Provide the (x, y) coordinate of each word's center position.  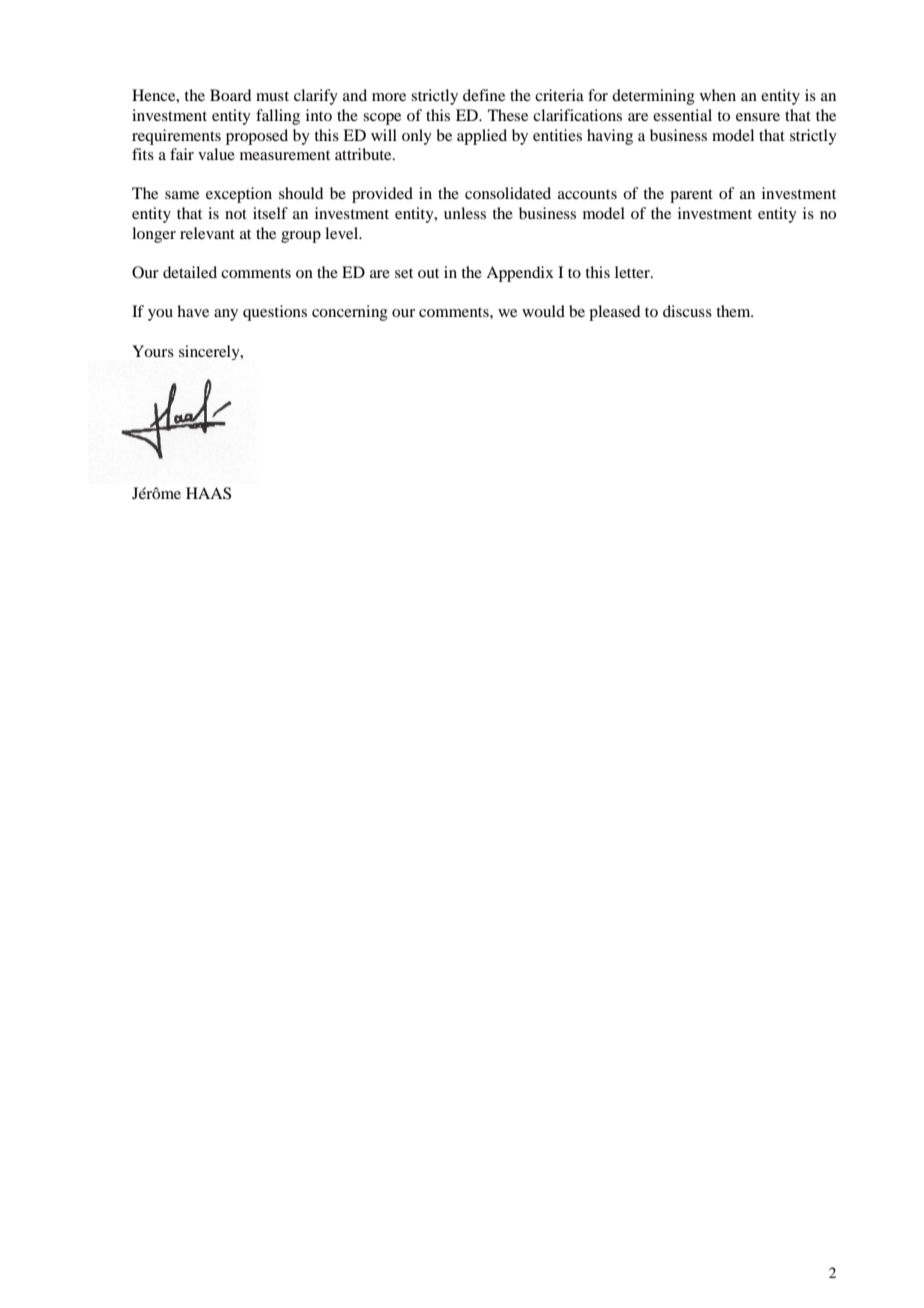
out (428, 273)
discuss (687, 311)
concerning (350, 313)
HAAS (208, 493)
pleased (614, 313)
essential (682, 115)
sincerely (210, 352)
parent (691, 196)
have (193, 311)
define (484, 95)
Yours (153, 351)
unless (465, 213)
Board (230, 95)
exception (239, 195)
